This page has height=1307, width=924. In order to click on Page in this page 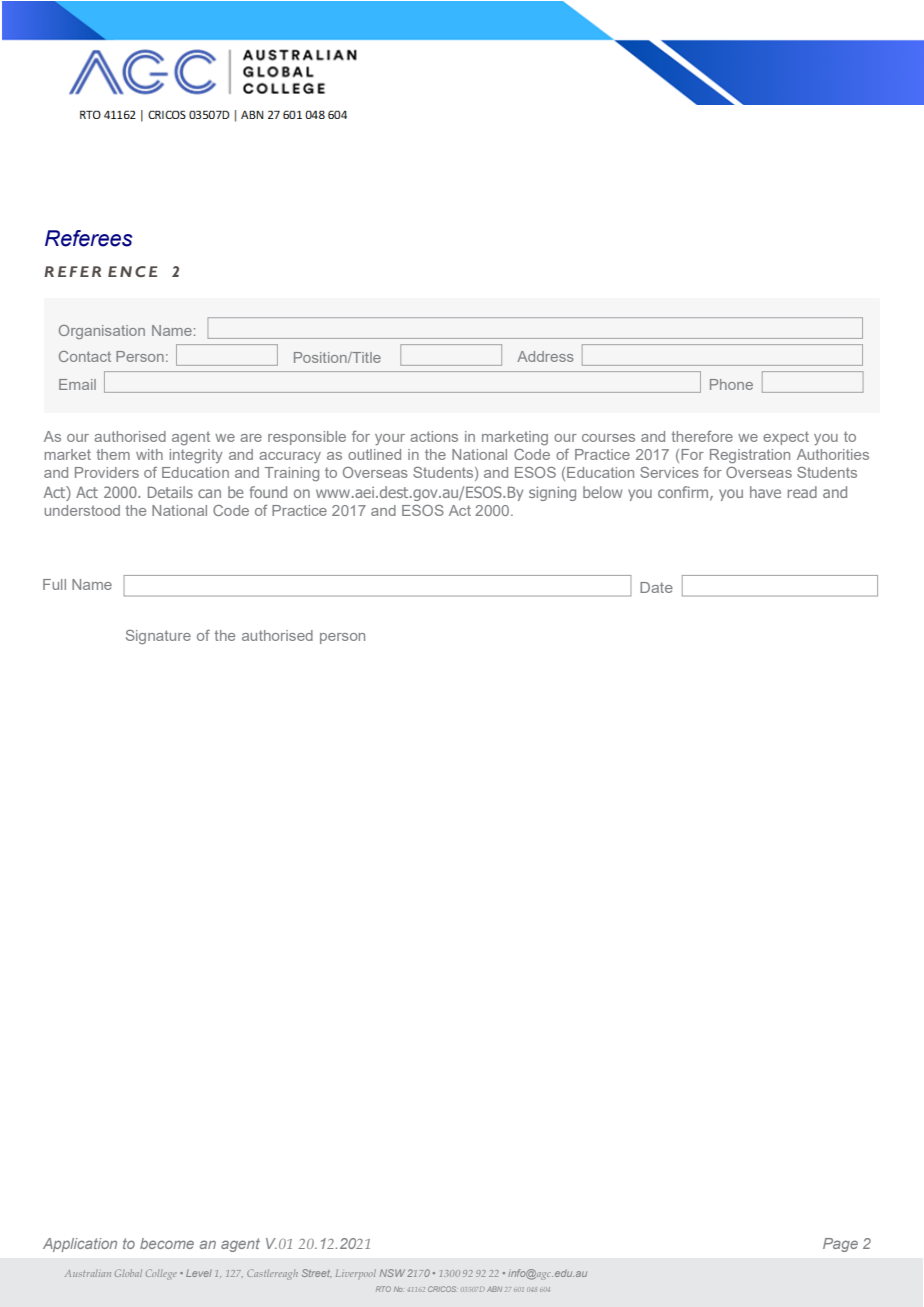, I will do `click(840, 1245)`.
